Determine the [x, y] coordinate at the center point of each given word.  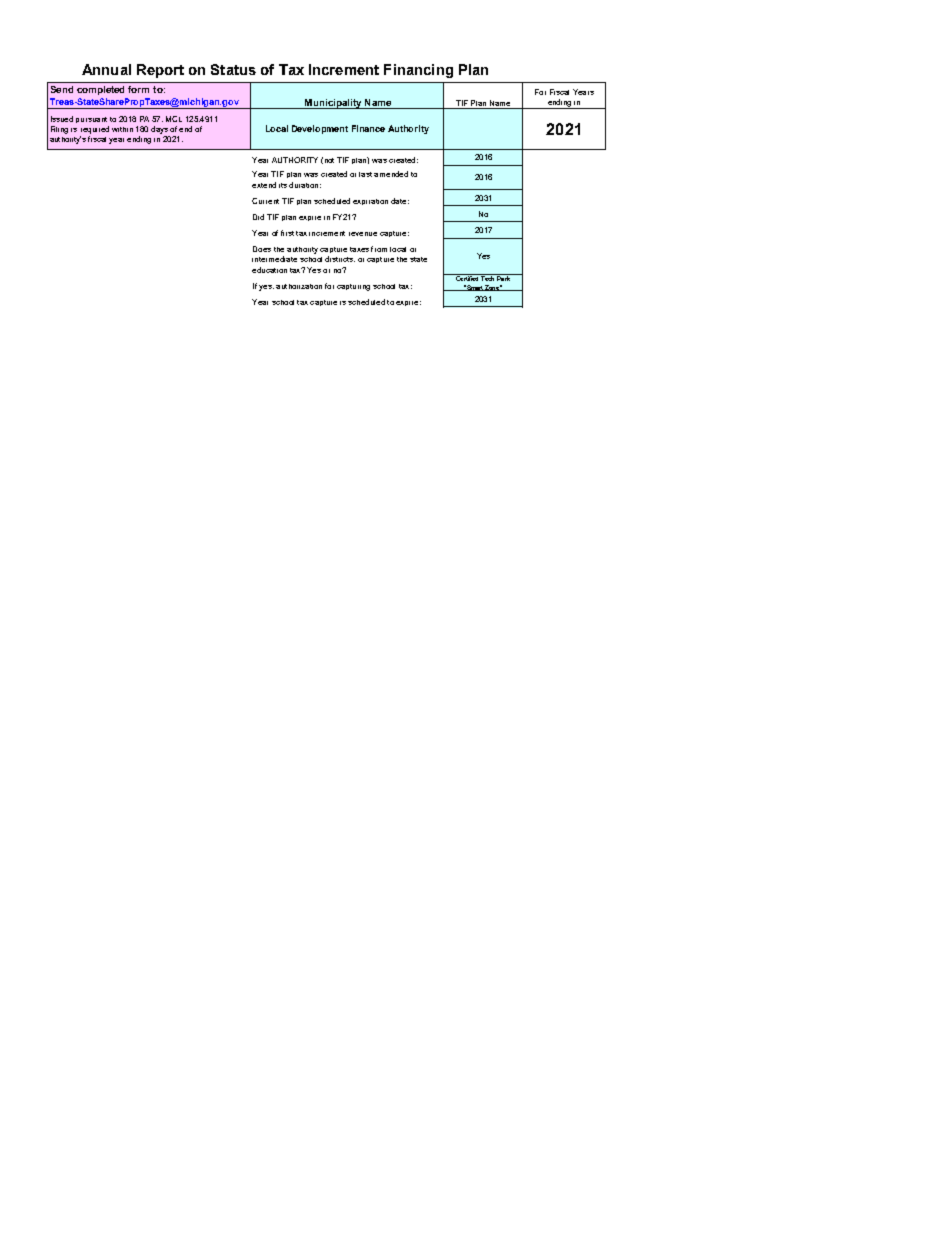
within [122, 129]
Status [233, 69]
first [287, 233]
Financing [418, 71]
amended [391, 174]
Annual [106, 69]
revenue [363, 234]
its [283, 185]
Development [320, 129]
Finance [368, 128]
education [269, 270]
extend [264, 185]
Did [258, 217]
